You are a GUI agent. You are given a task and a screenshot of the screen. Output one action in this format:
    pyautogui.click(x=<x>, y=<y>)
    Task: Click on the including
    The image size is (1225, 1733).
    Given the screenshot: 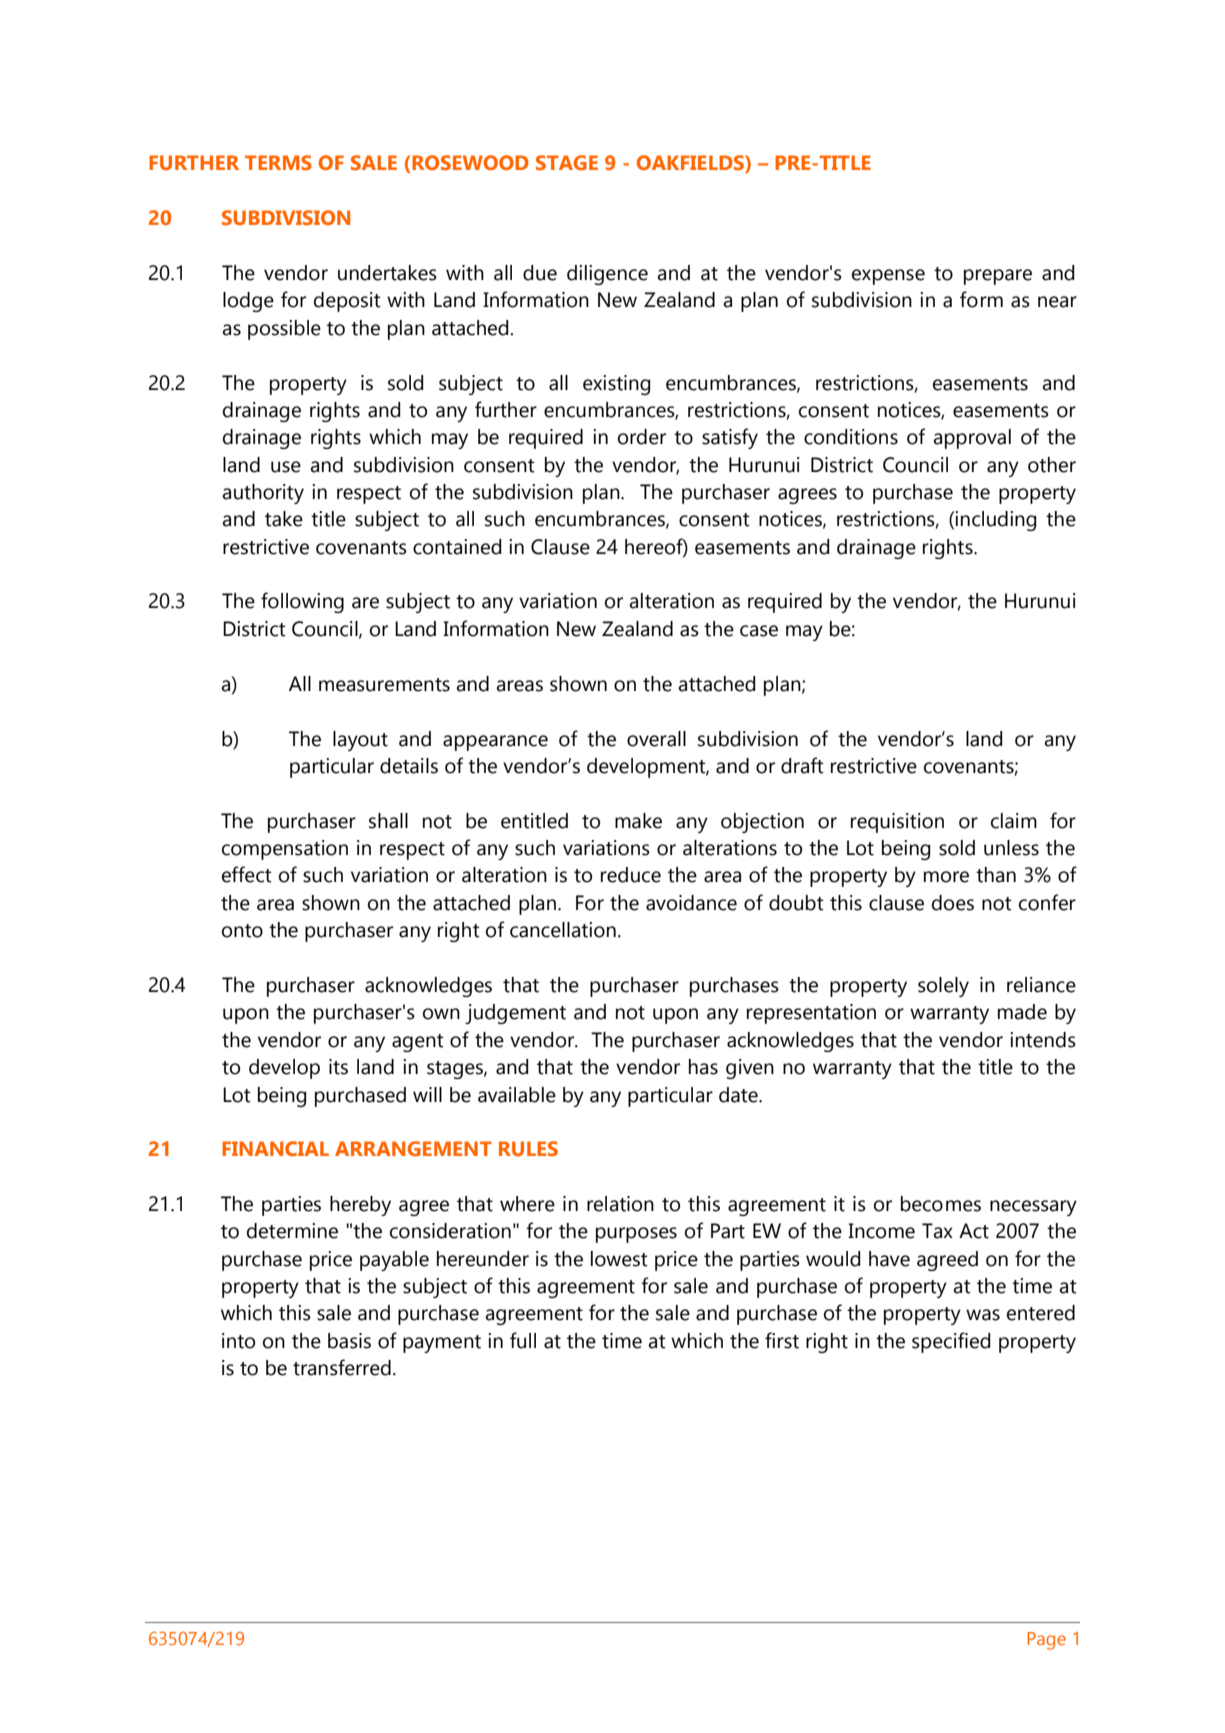 What is the action you would take?
    pyautogui.click(x=996, y=521)
